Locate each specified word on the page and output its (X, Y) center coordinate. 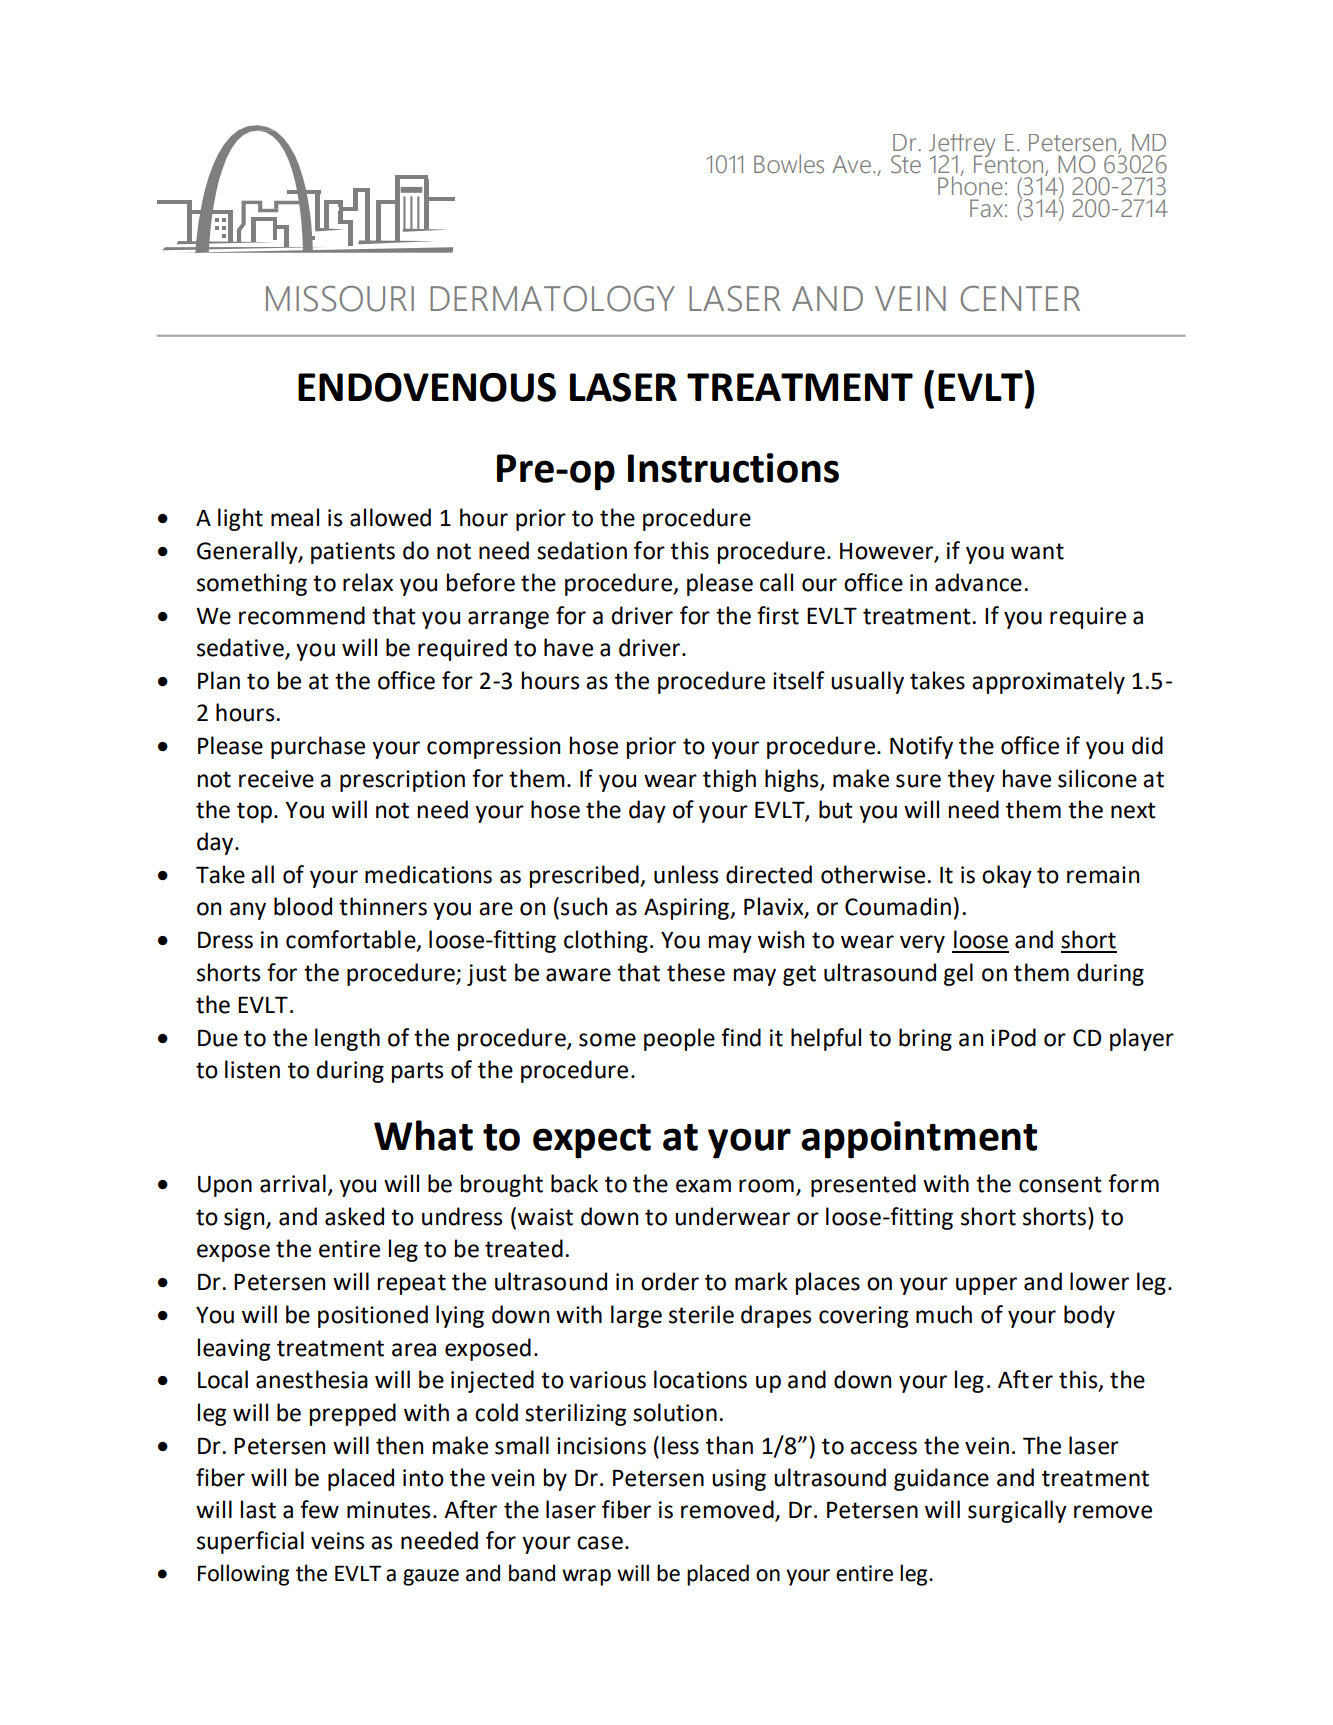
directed (769, 874)
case (600, 1543)
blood (303, 906)
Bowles (789, 164)
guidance (941, 1479)
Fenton (1010, 164)
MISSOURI (340, 299)
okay (1007, 876)
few (319, 1509)
